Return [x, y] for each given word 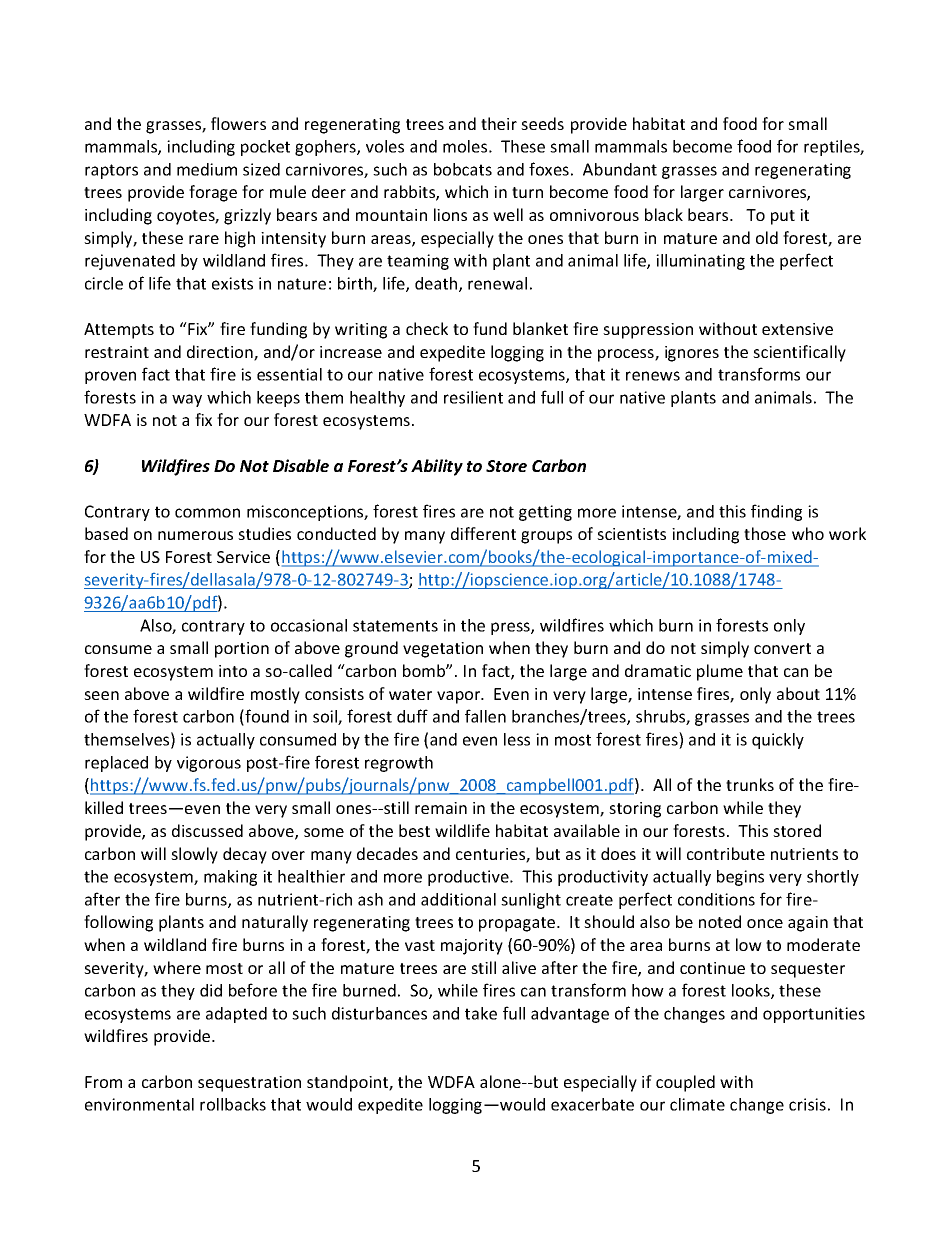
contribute [726, 853]
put [783, 217]
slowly [194, 855]
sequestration [249, 1084]
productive [469, 878]
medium [207, 169]
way [187, 400]
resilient [473, 397]
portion [242, 650]
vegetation [443, 650]
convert [782, 648]
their [499, 123]
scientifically [799, 353]
